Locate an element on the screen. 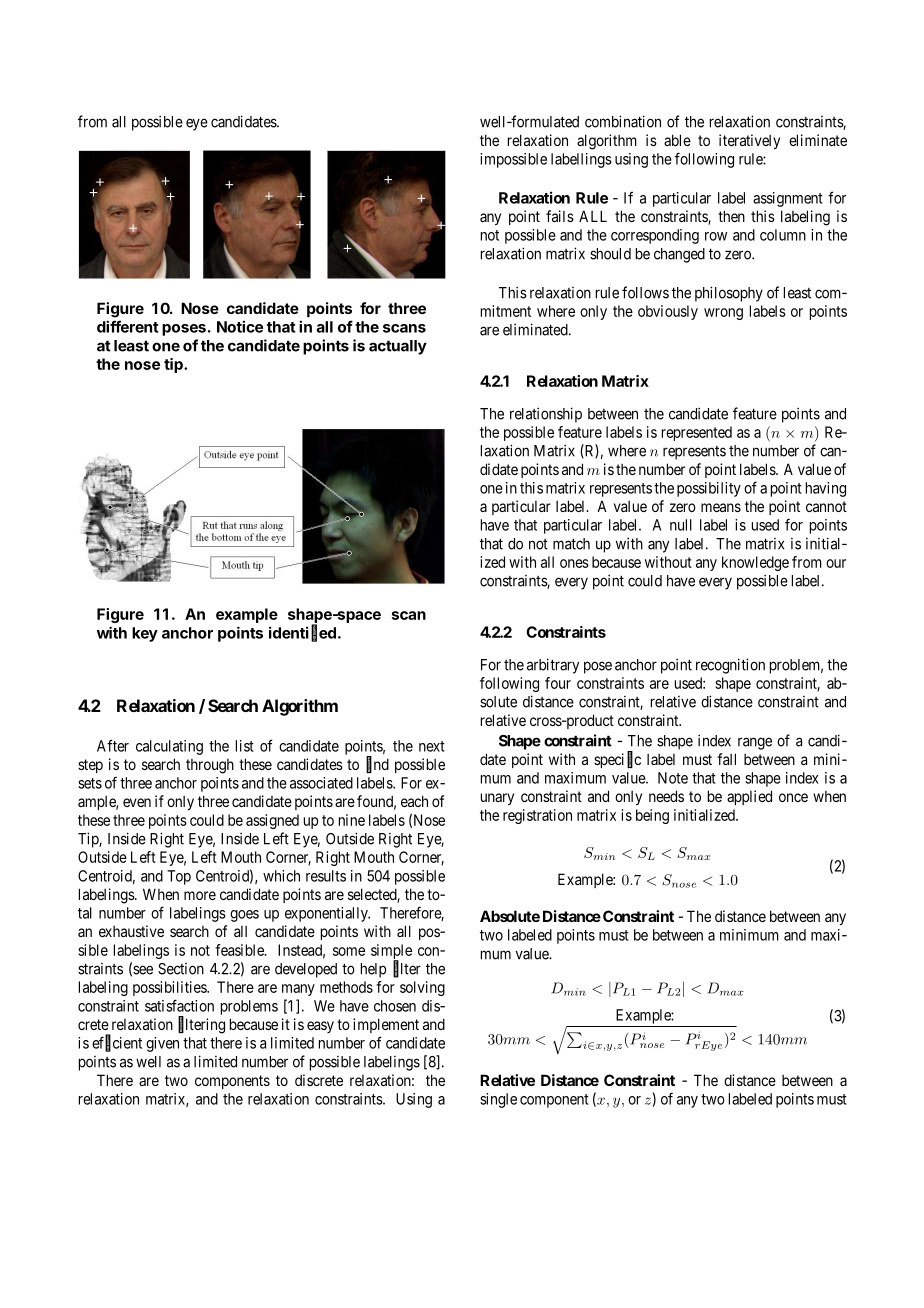 The image size is (924, 1308). solving is located at coordinates (422, 988).
